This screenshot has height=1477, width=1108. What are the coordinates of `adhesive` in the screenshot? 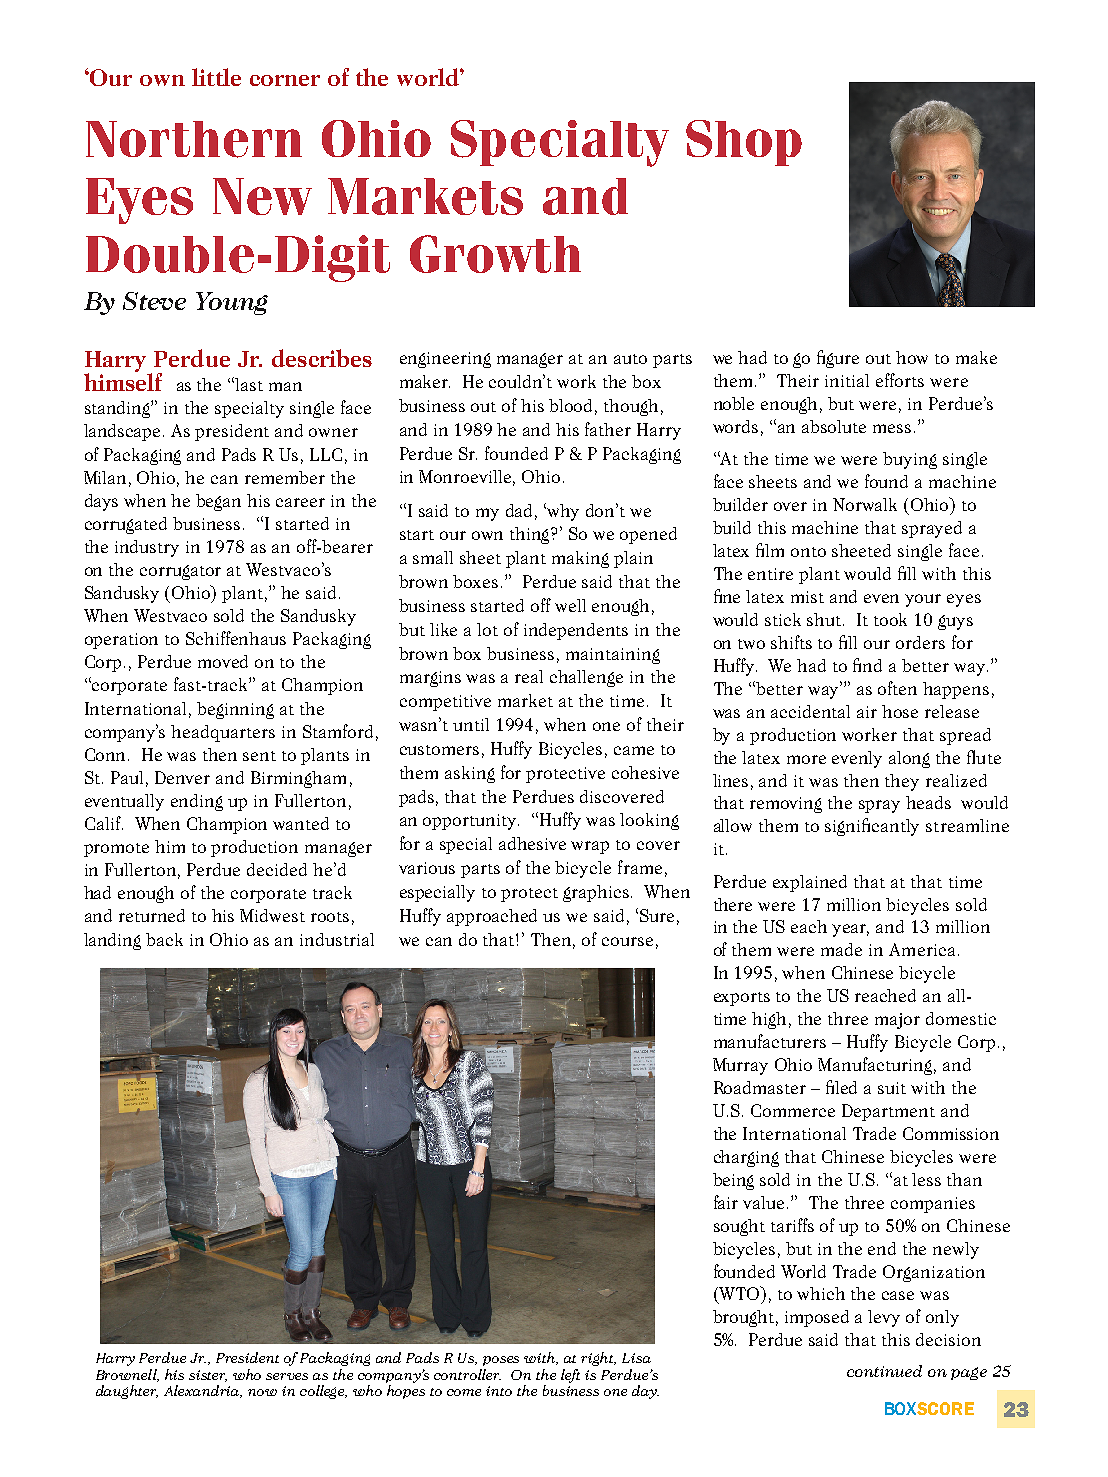 It's located at (532, 843).
